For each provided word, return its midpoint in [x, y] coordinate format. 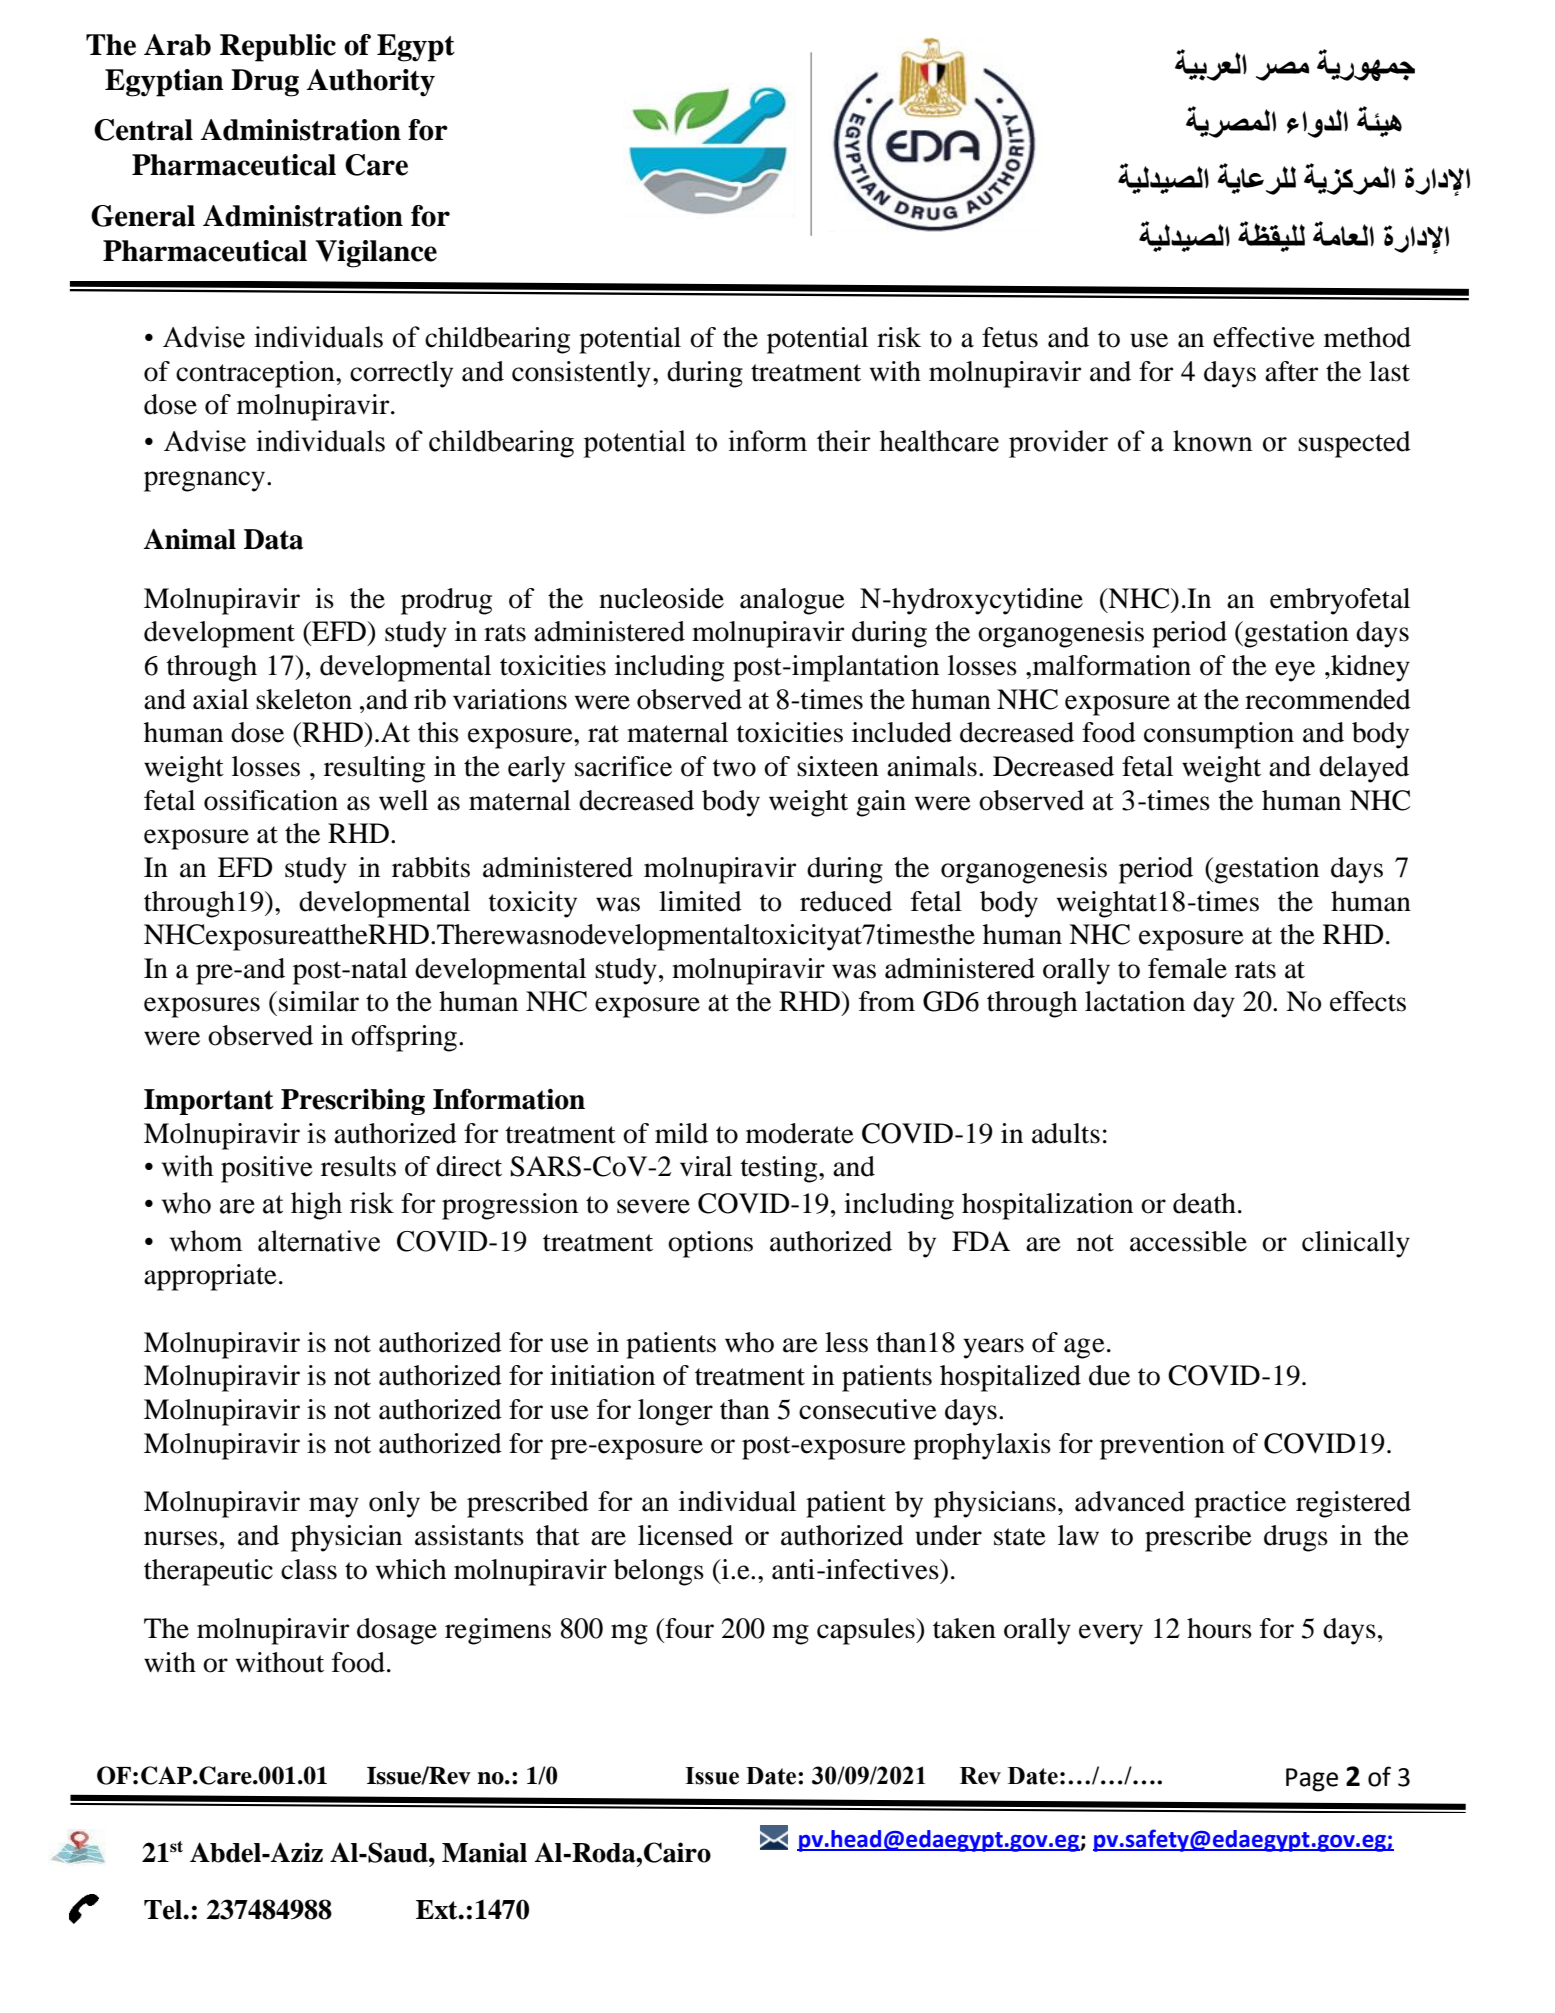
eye [1295, 671]
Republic [278, 48]
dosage [397, 1631]
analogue [792, 601]
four [688, 1628]
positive [267, 1169]
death [1204, 1203]
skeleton [304, 699]
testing [780, 1169]
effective [1264, 337]
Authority [371, 83]
